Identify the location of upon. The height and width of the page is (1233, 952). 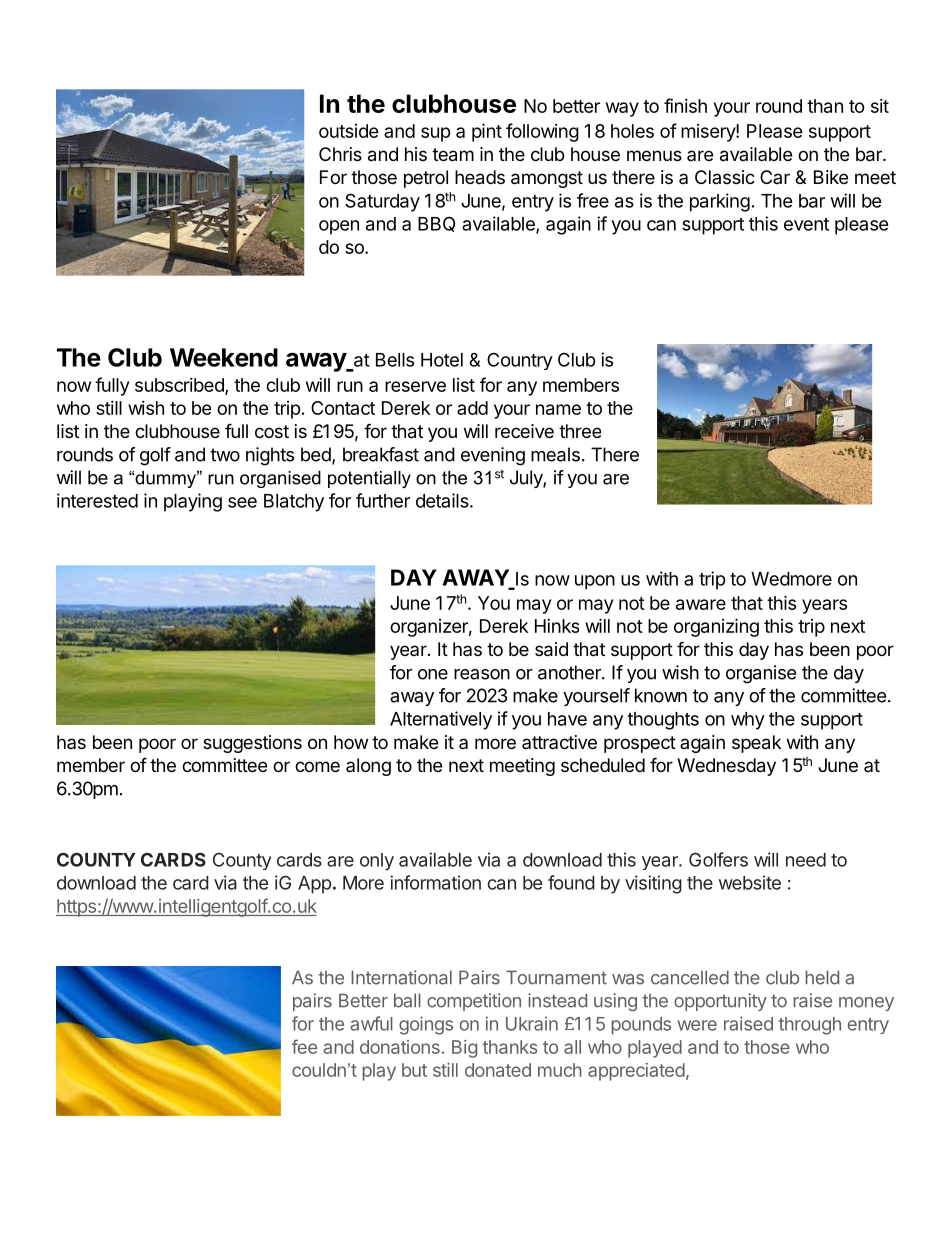
(595, 582).
